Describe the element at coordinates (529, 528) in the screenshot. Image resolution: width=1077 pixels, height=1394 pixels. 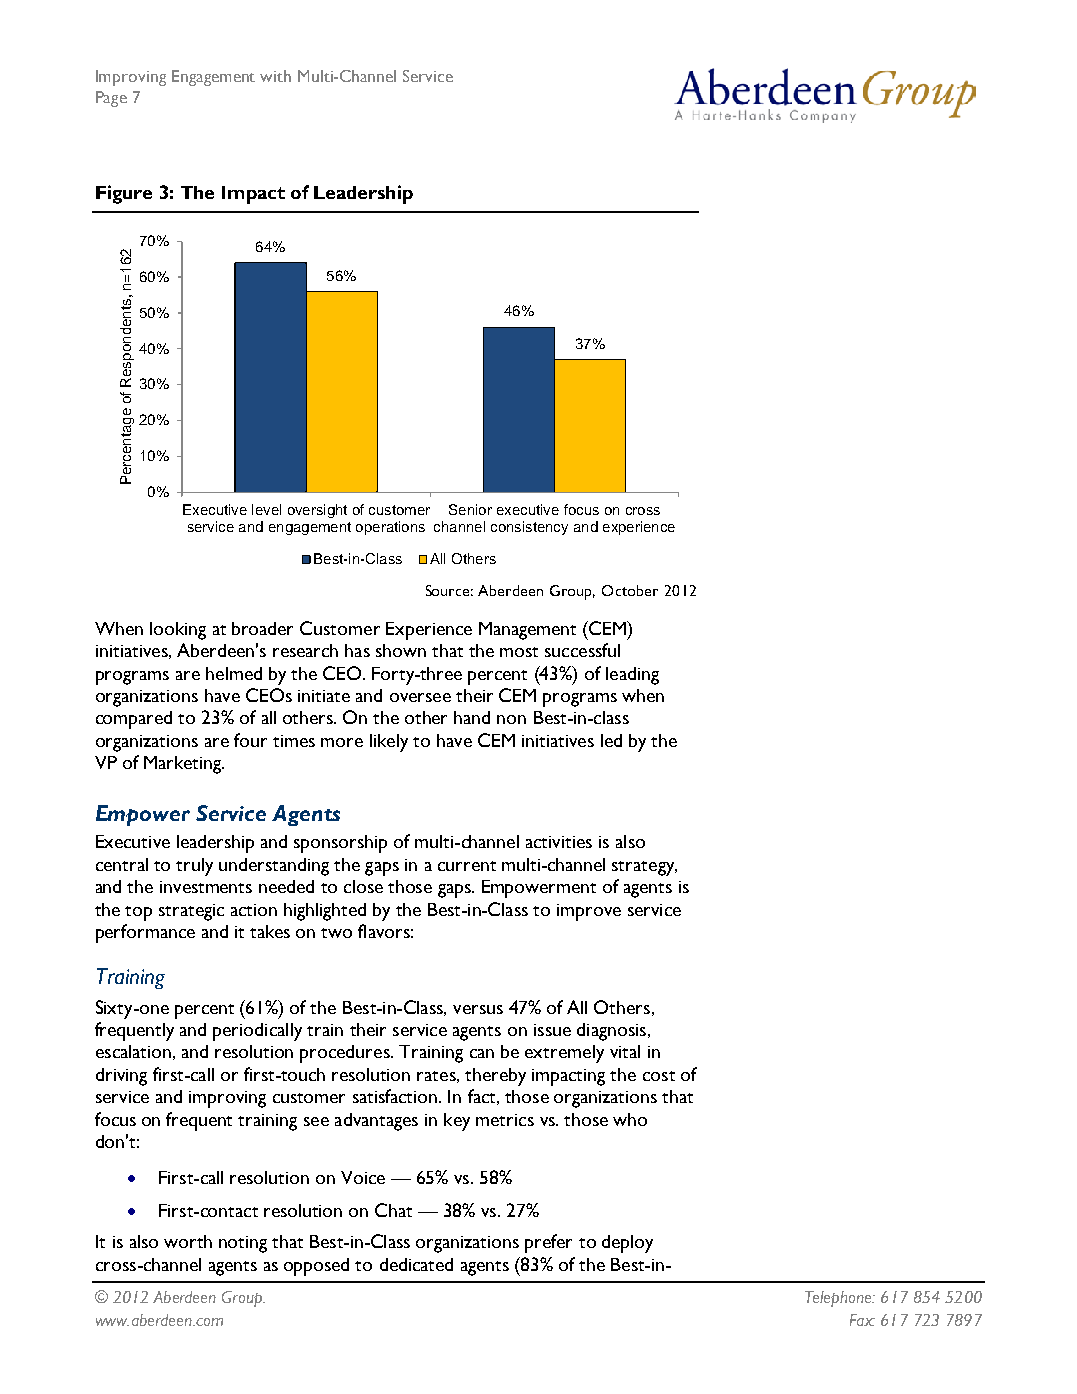
I see `consistency` at that location.
